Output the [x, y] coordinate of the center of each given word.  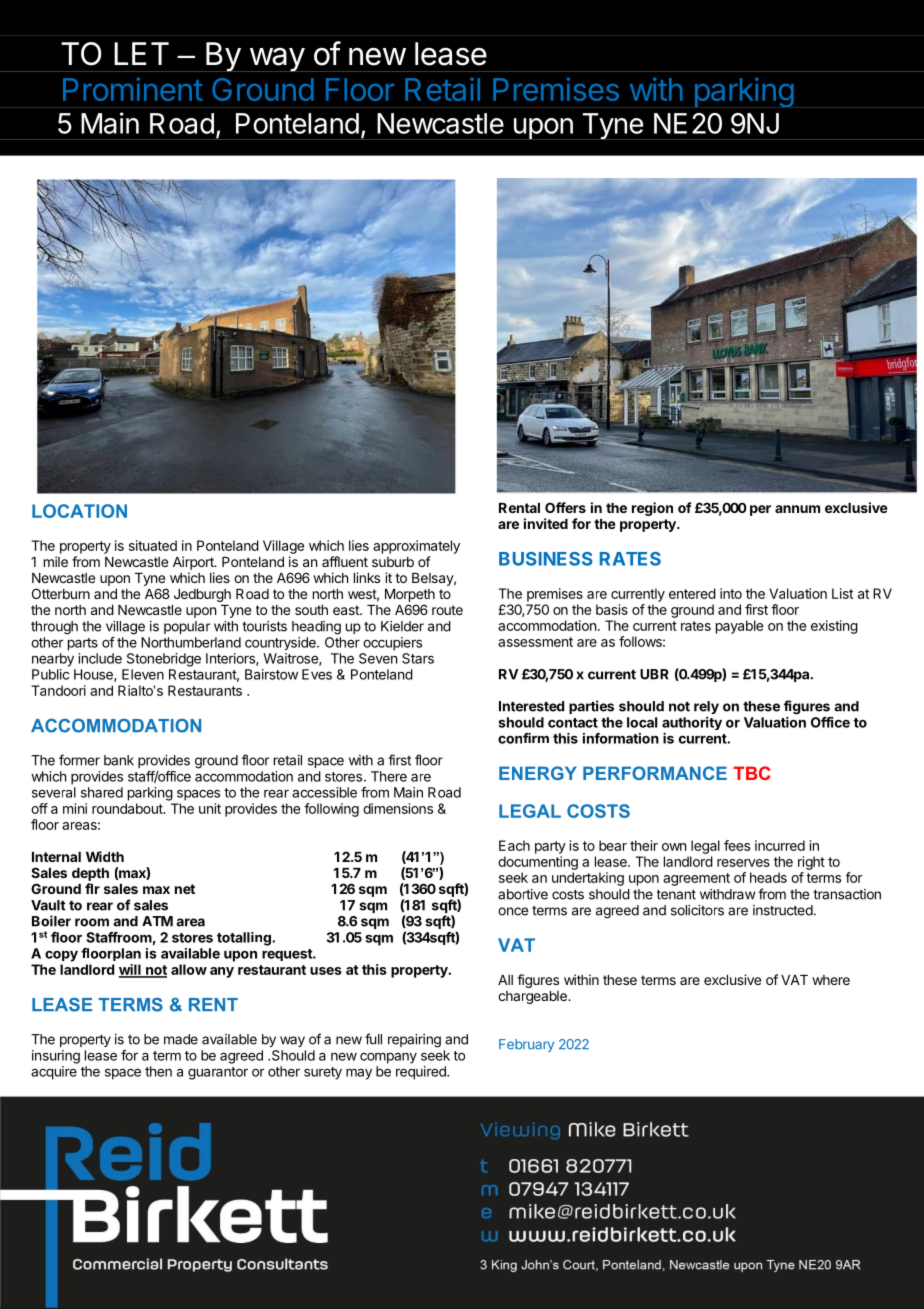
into [731, 593]
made [181, 1039]
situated [153, 545]
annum [797, 509]
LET [141, 53]
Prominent [133, 89]
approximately [416, 547]
